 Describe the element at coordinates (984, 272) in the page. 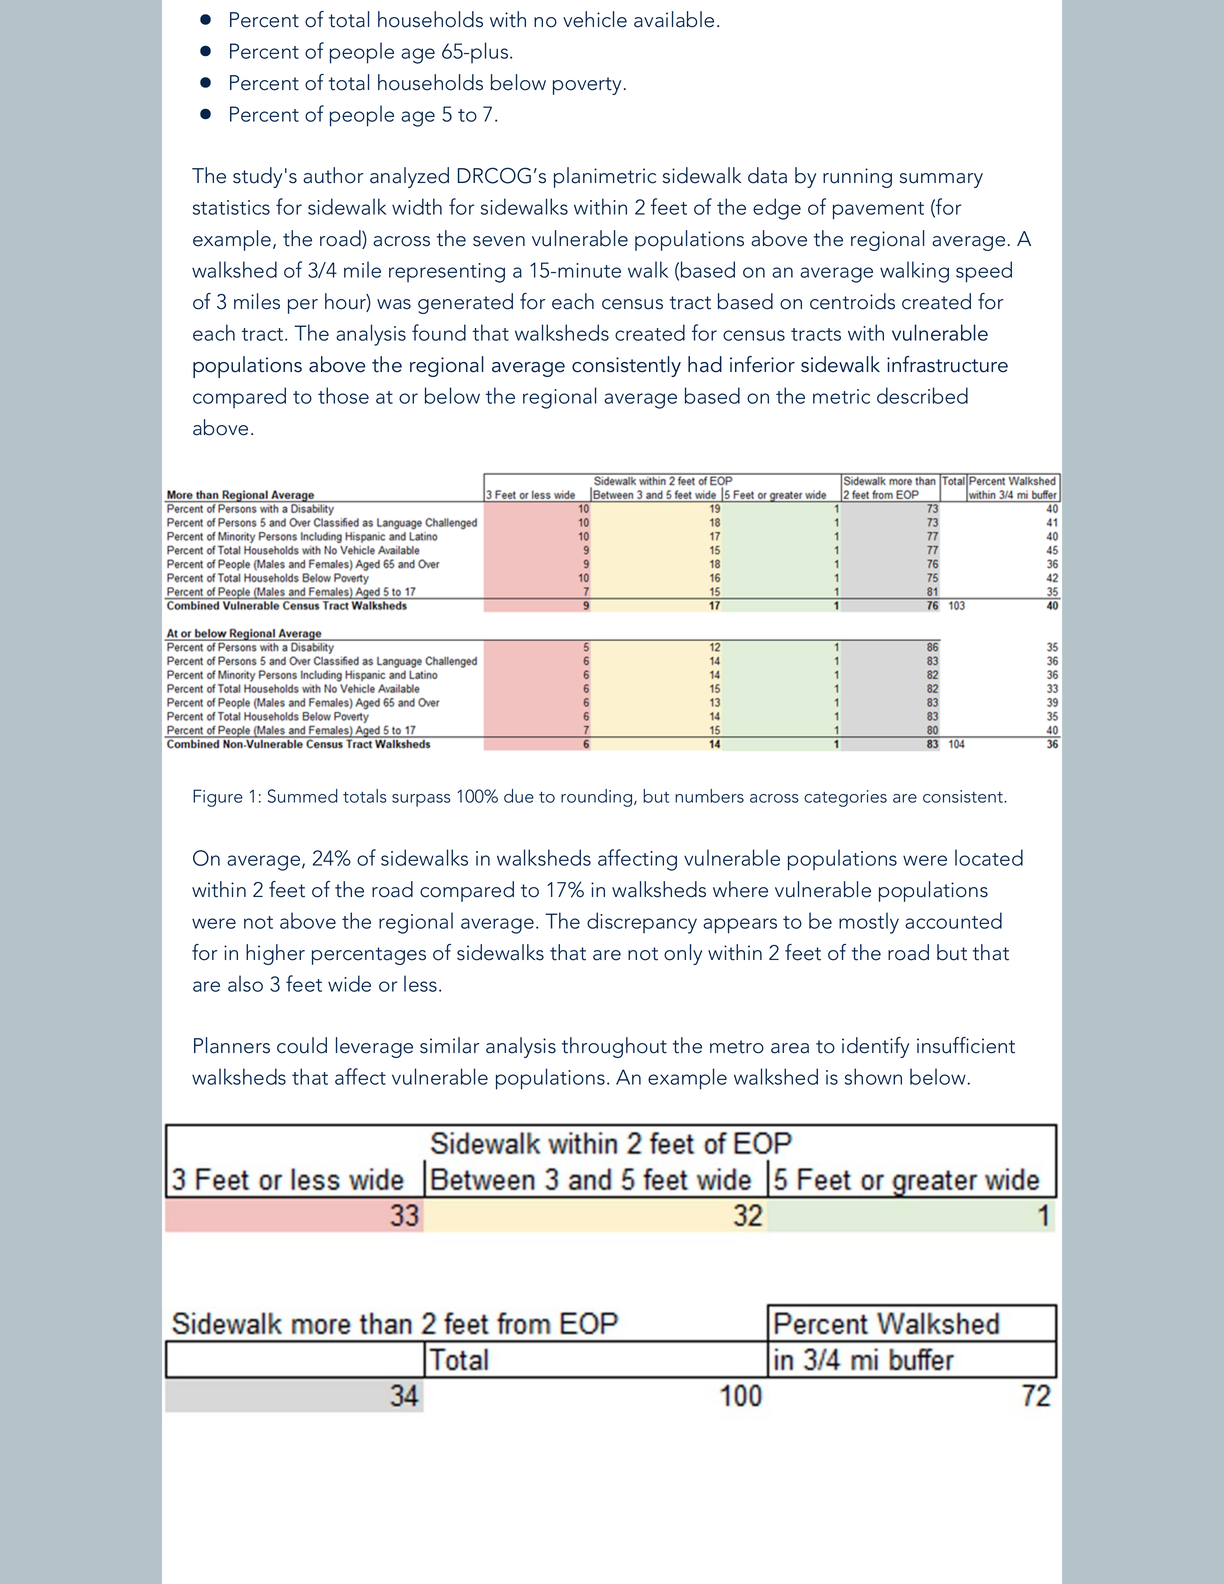

I see `speed` at that location.
